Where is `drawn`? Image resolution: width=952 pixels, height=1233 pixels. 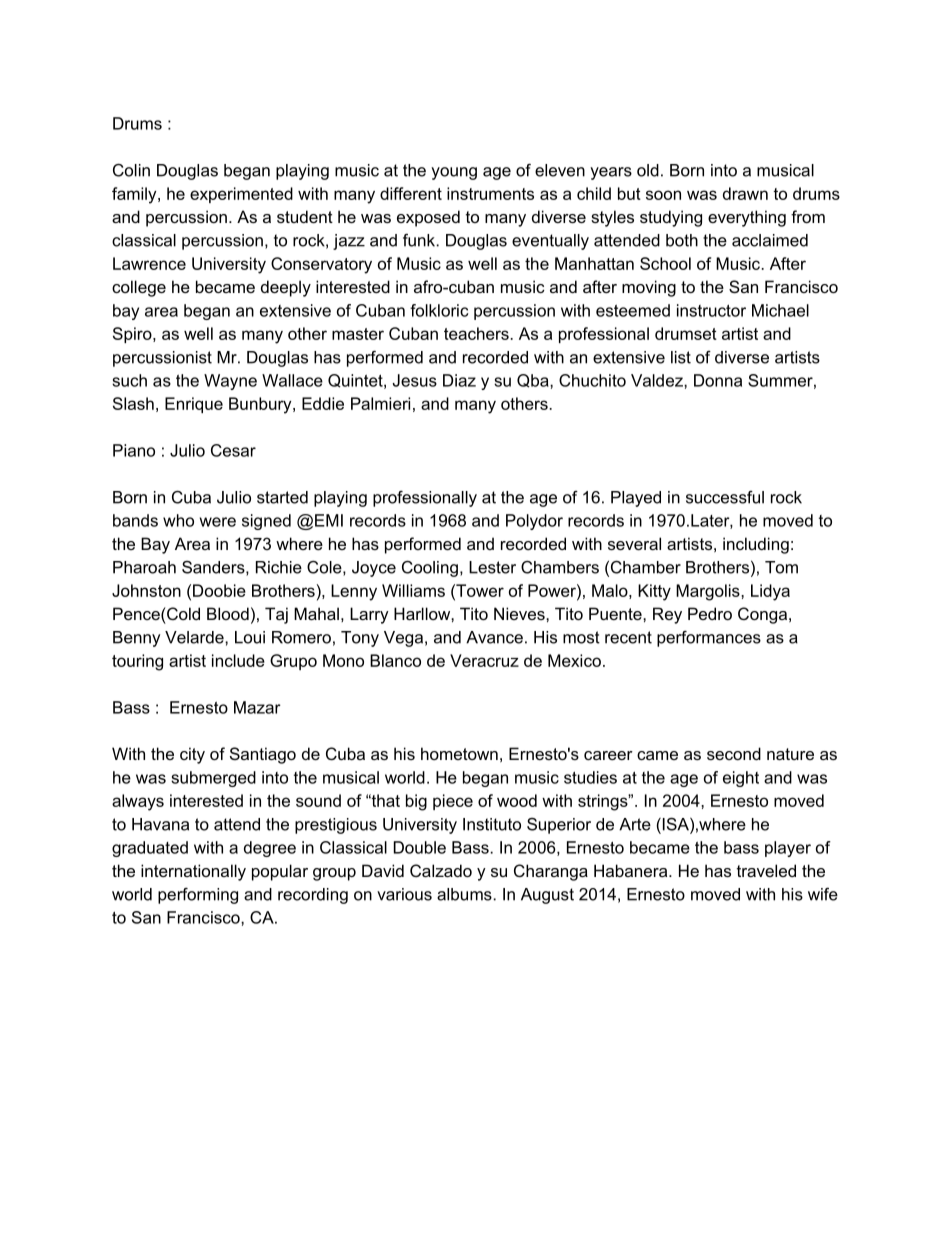
drawn is located at coordinates (745, 193).
